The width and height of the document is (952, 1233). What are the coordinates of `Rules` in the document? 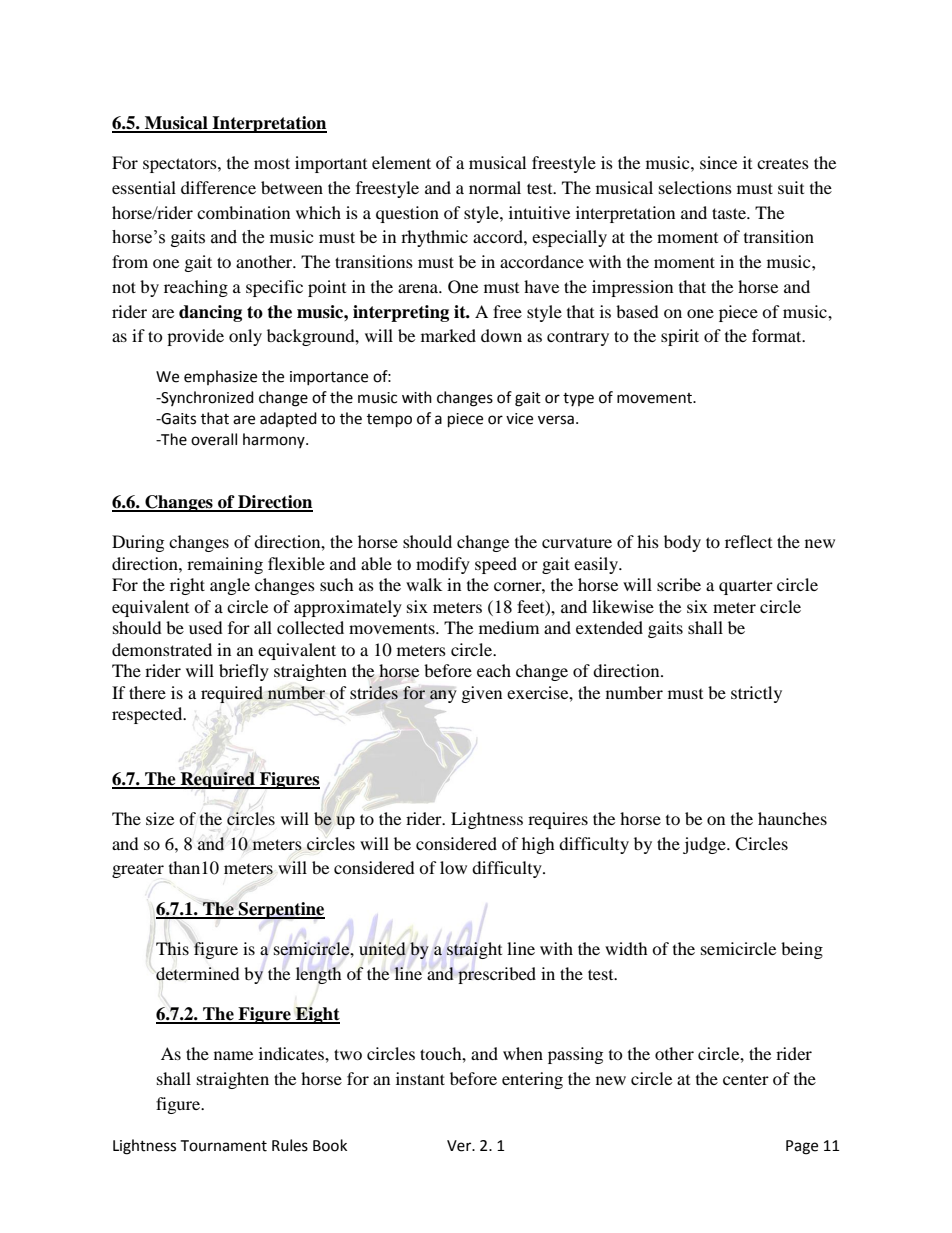 It's located at (290, 1145).
